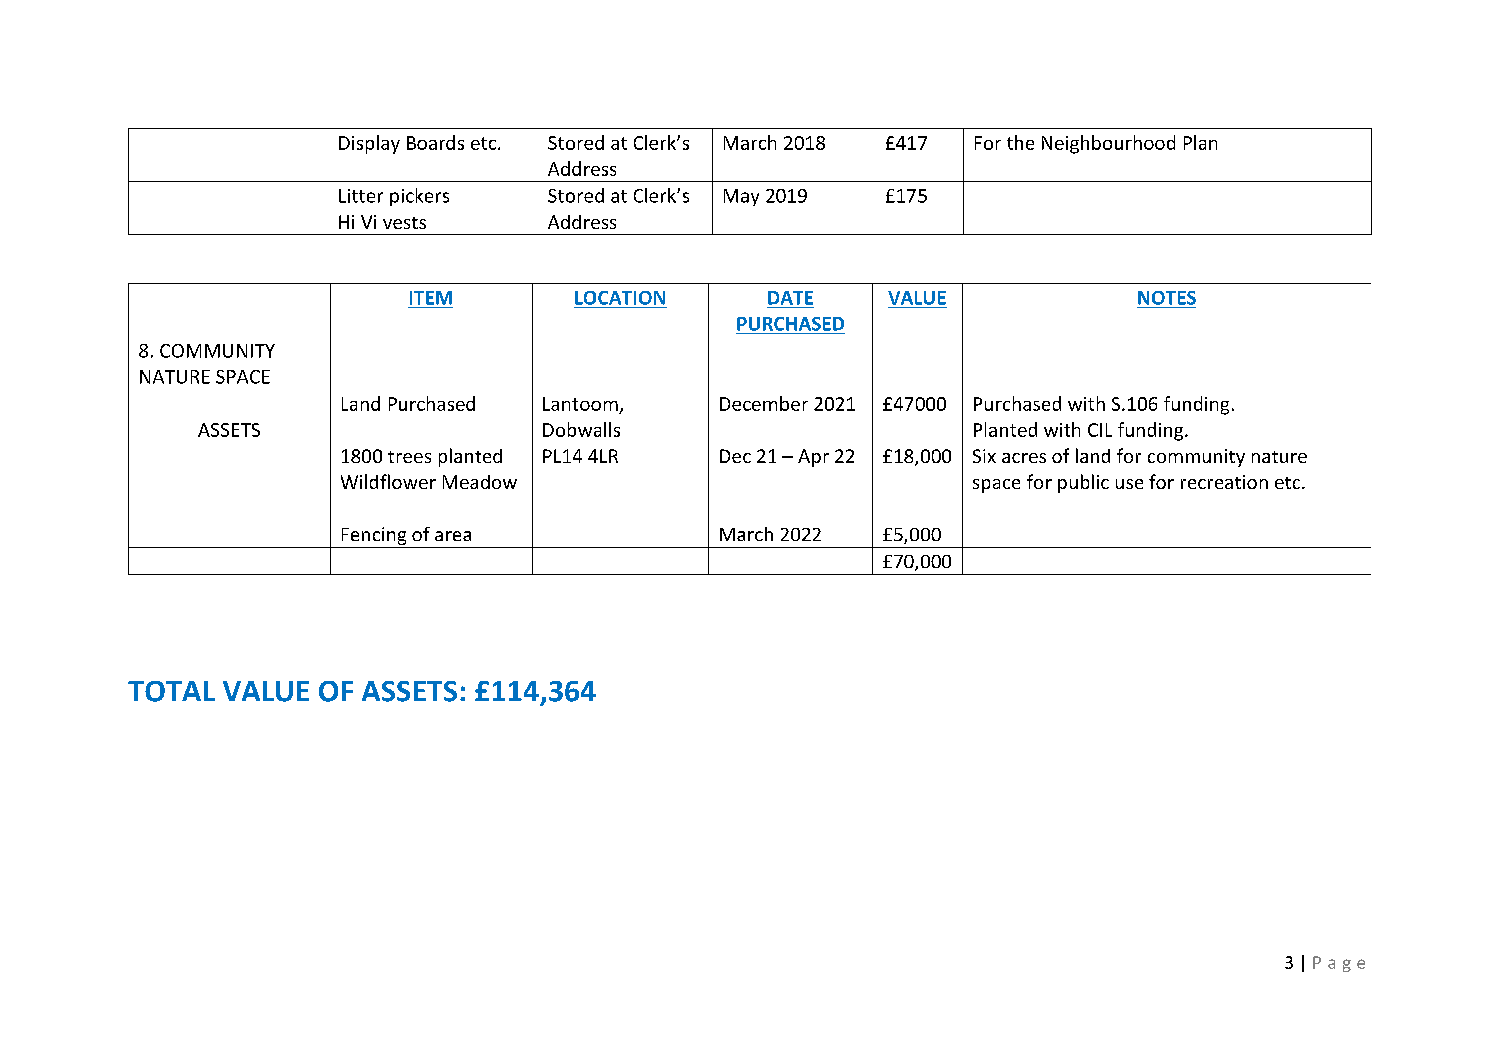 The width and height of the screenshot is (1500, 1061). What do you see at coordinates (1100, 430) in the screenshot?
I see `CIL` at bounding box center [1100, 430].
